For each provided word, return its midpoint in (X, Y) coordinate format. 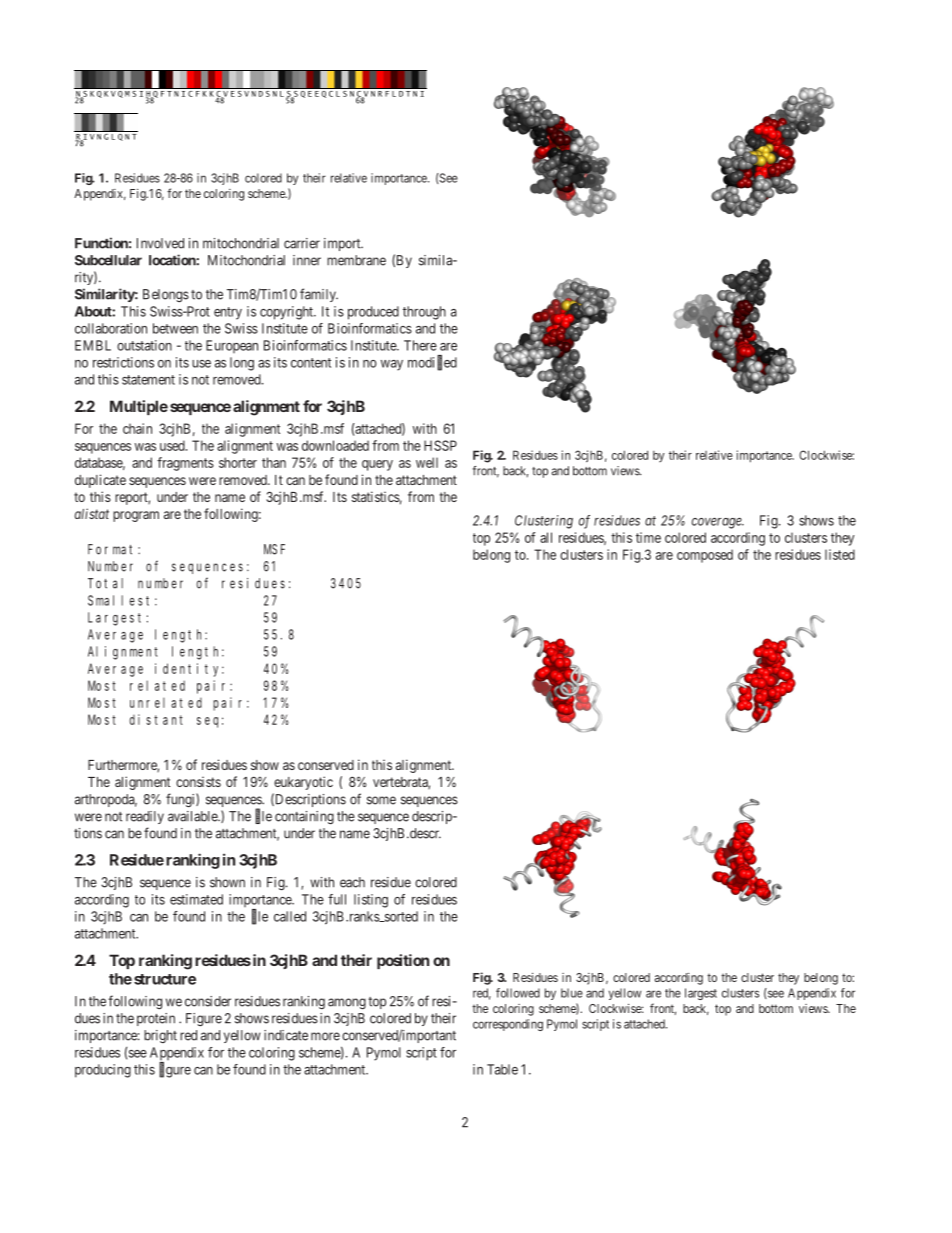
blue (572, 993)
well (427, 462)
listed (840, 554)
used (173, 445)
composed (705, 556)
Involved (160, 243)
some (381, 800)
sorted (400, 916)
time (648, 537)
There (420, 345)
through (424, 313)
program (136, 516)
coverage (718, 523)
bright (160, 1036)
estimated (196, 899)
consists (198, 782)
